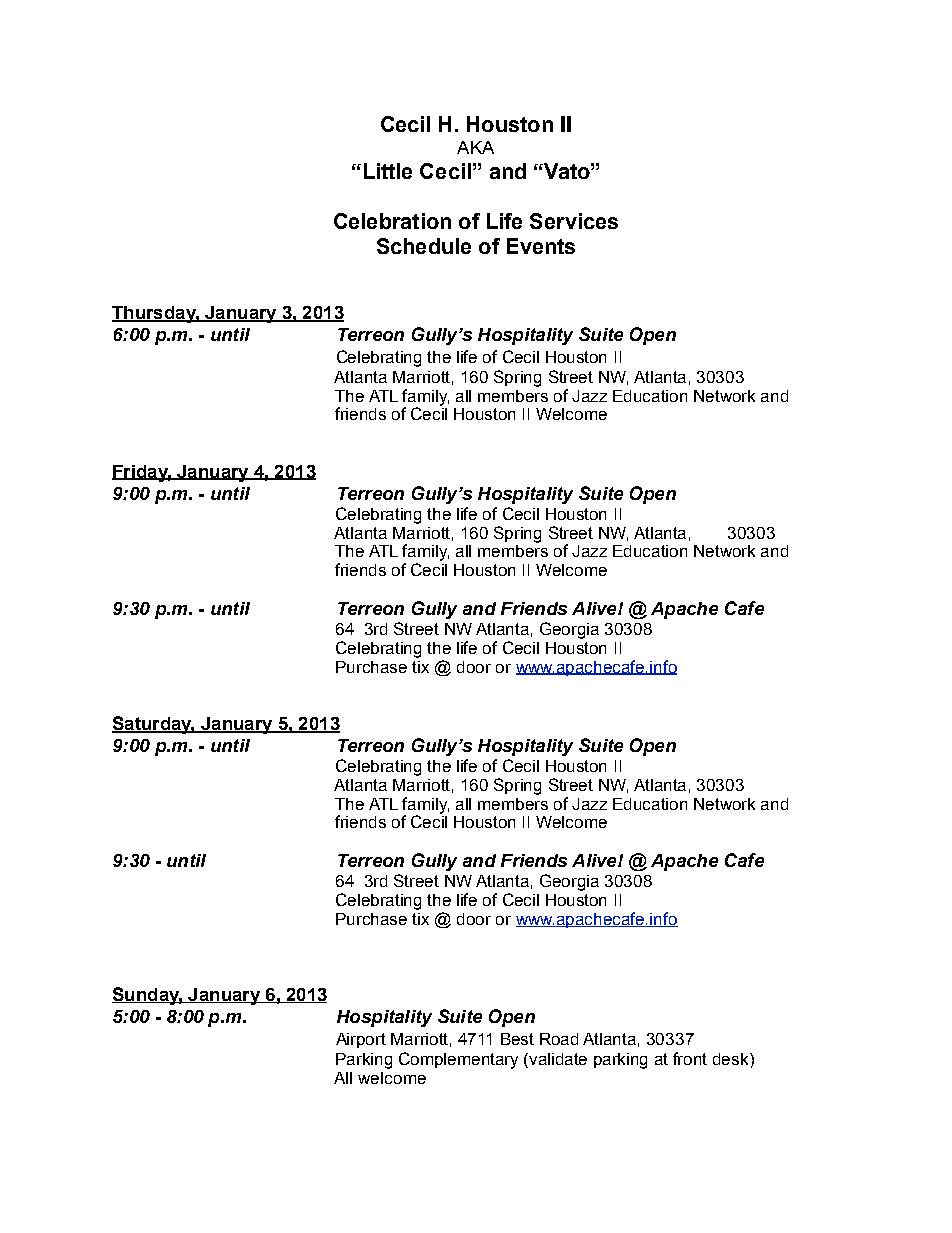 The height and width of the screenshot is (1233, 952). I want to click on Celebration, so click(392, 221).
